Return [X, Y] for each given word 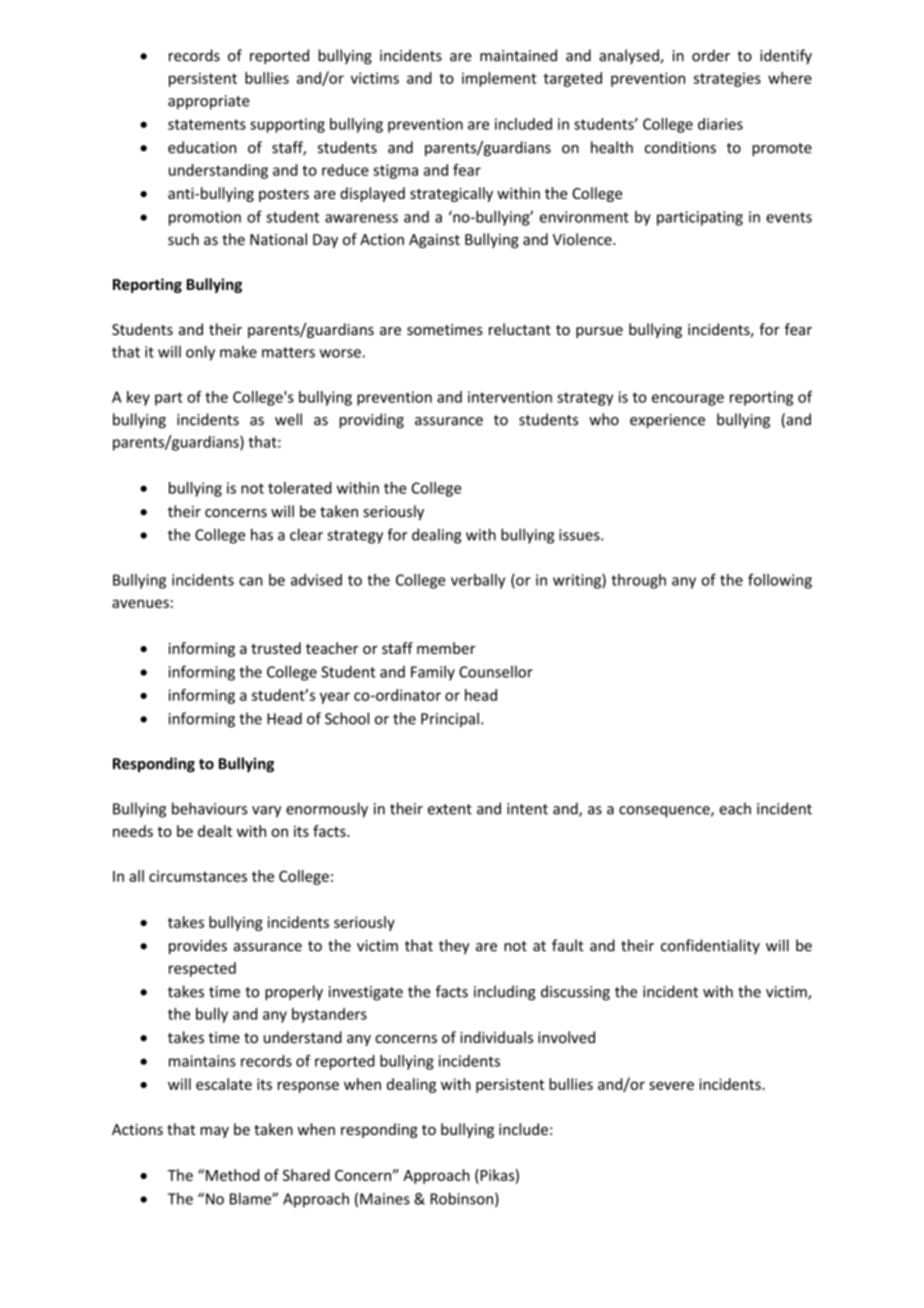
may [214, 1132]
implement [499, 79]
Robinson [461, 1198]
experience [667, 421]
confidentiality [710, 946]
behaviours [209, 808]
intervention [510, 397]
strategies [727, 79]
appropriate [209, 102]
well [288, 419]
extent [450, 809]
